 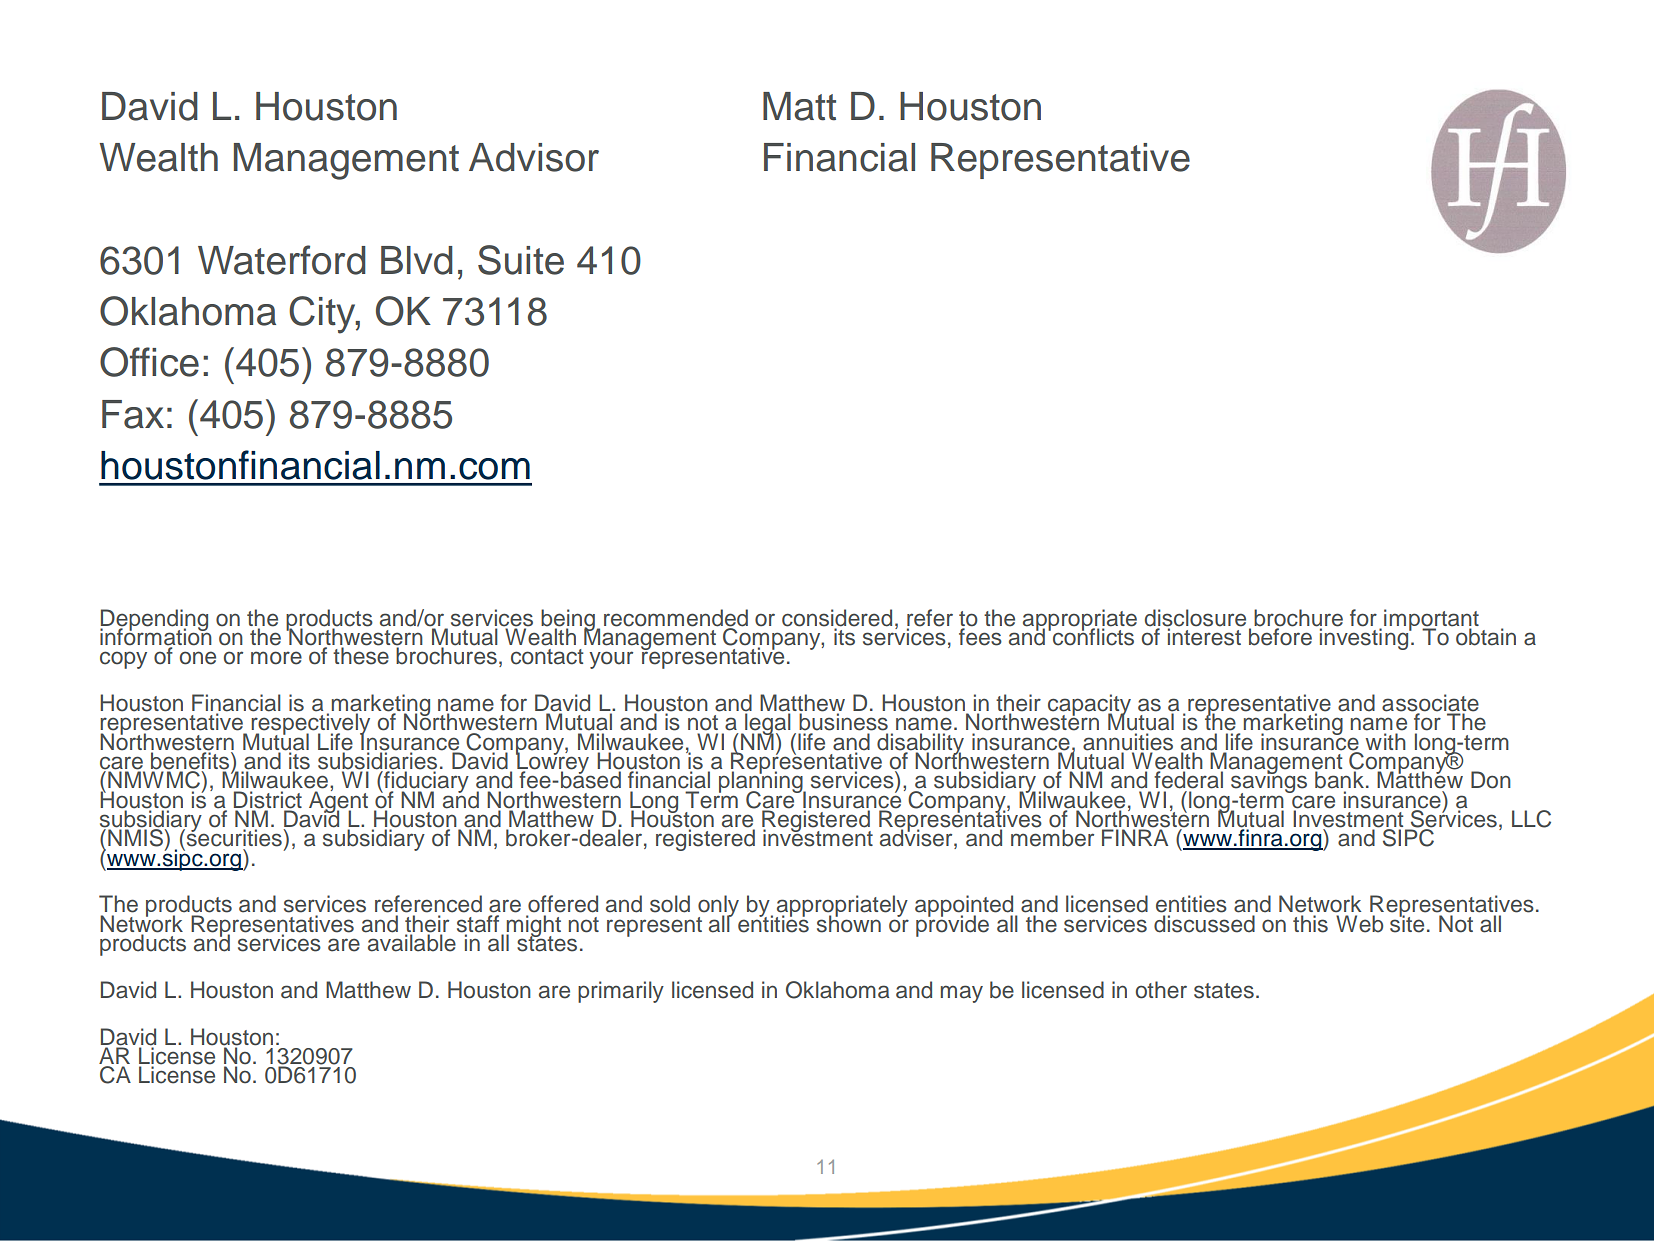 I want to click on more, so click(x=276, y=658).
